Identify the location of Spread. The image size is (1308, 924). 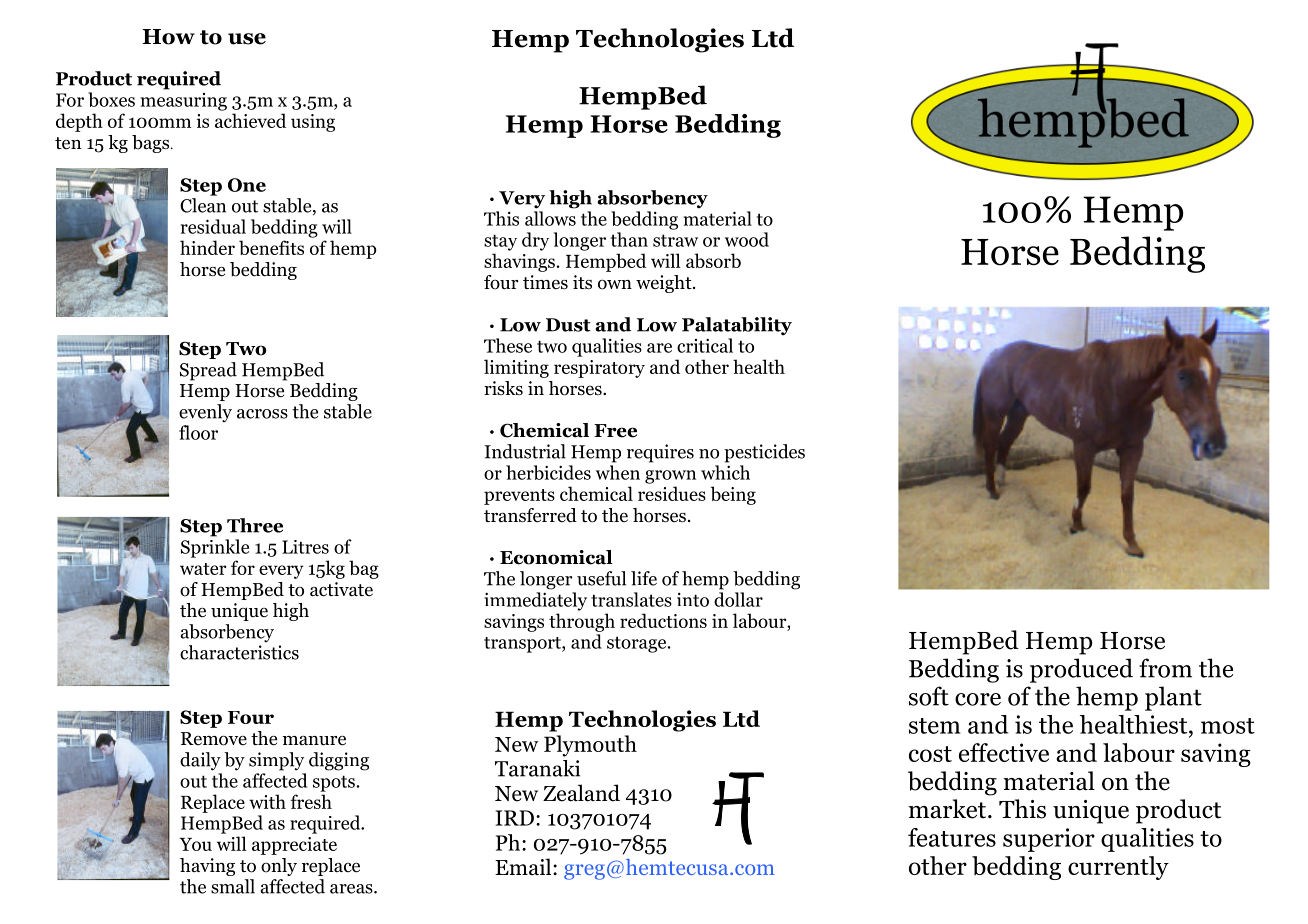
(208, 371).
